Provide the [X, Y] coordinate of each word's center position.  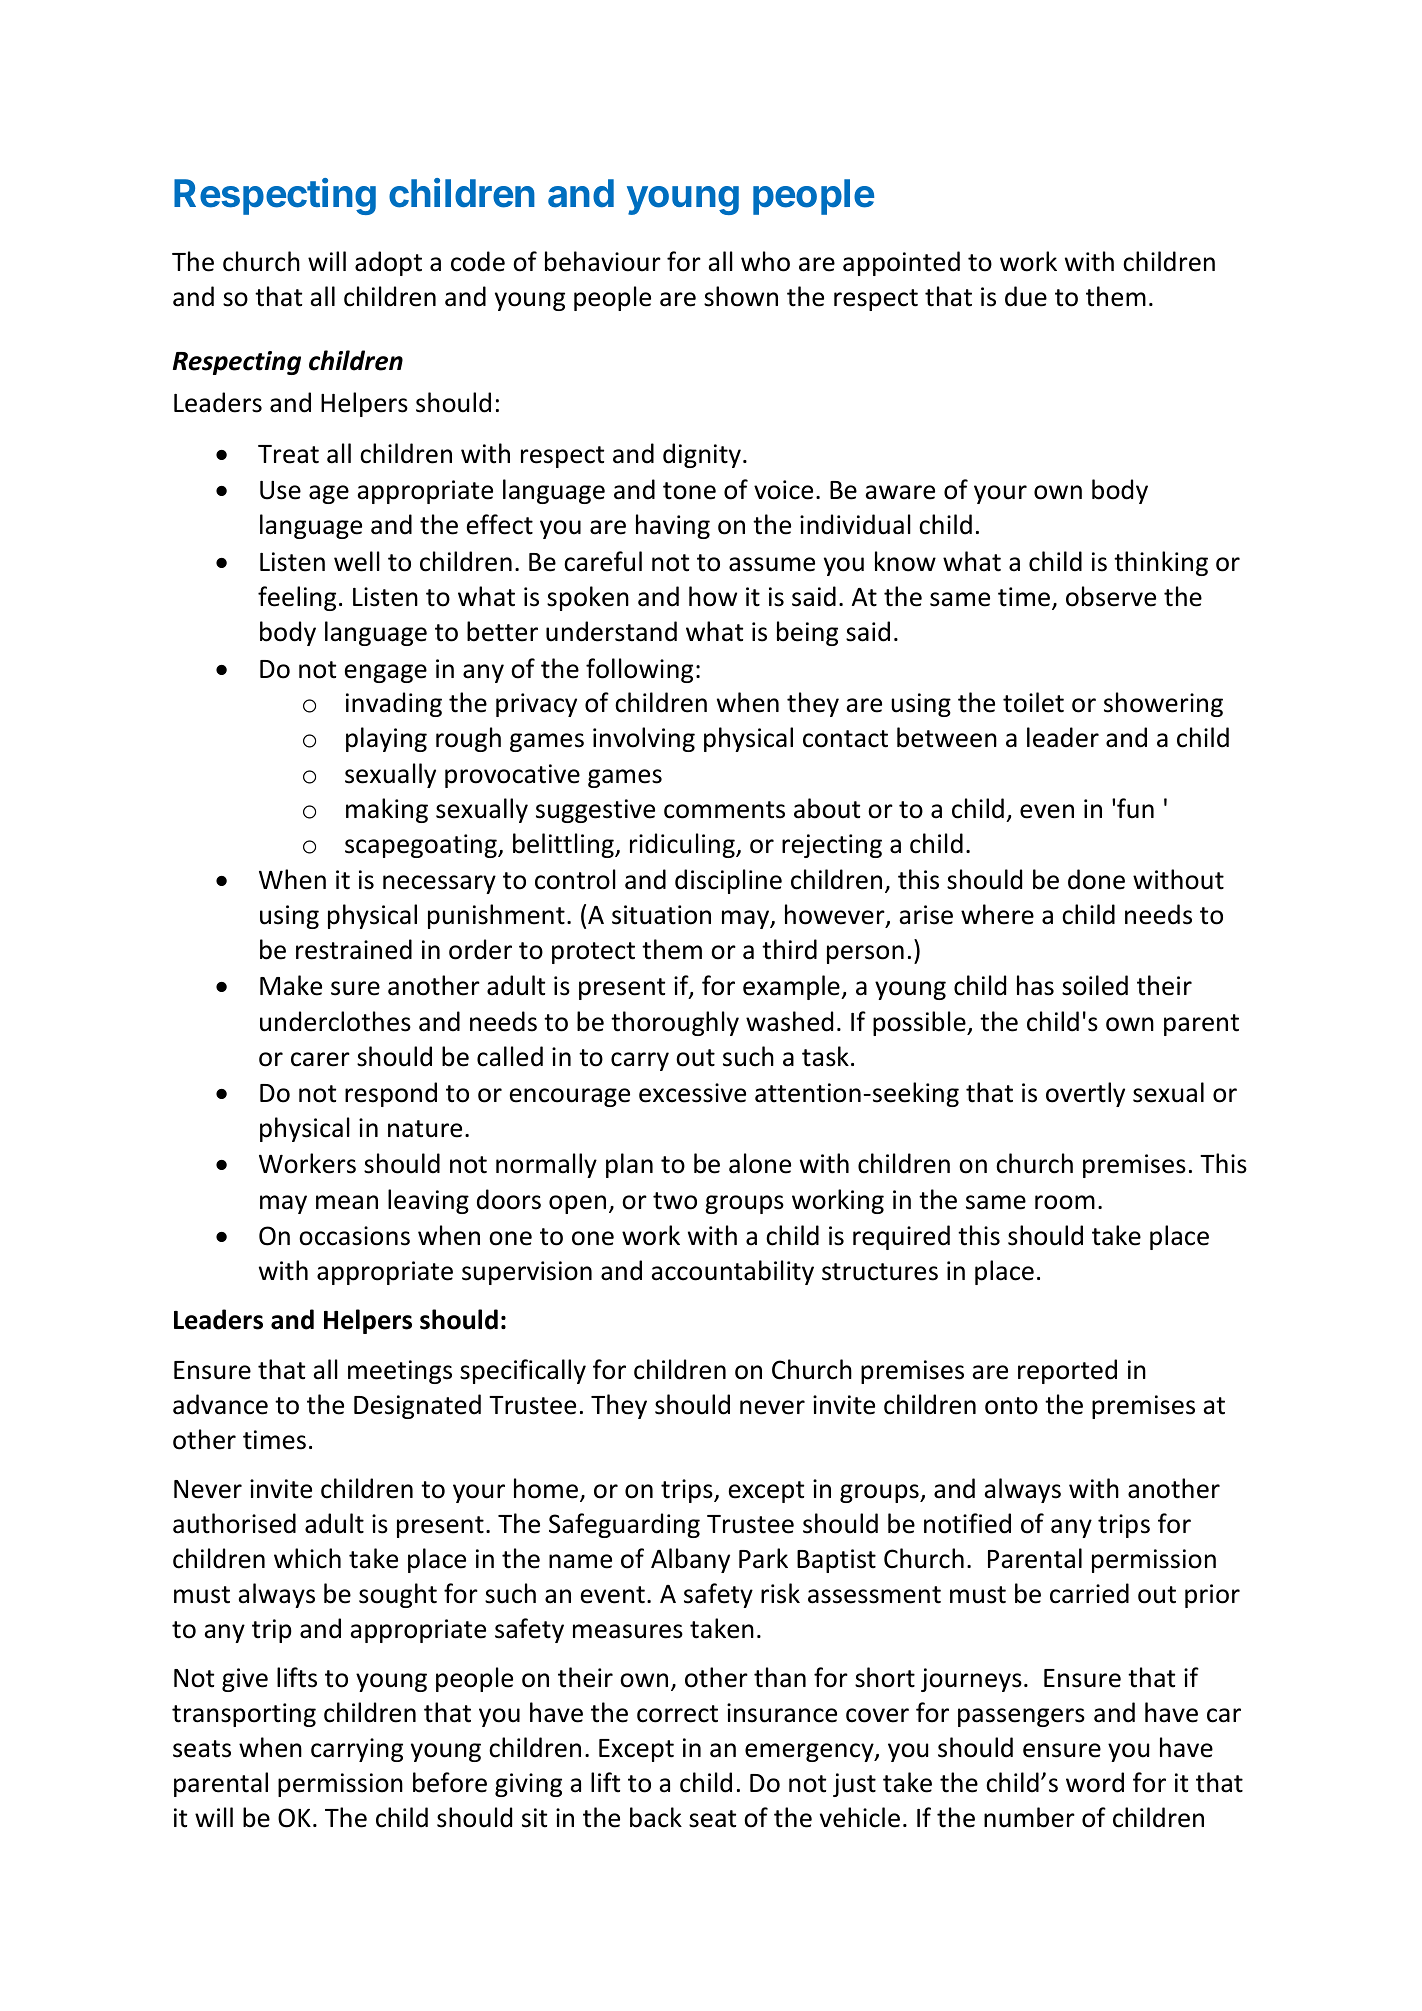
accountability [732, 1272]
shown [741, 296]
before [450, 1782]
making [387, 810]
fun [1135, 808]
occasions [354, 1236]
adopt [388, 263]
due [1026, 296]
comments [724, 810]
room [1065, 1202]
